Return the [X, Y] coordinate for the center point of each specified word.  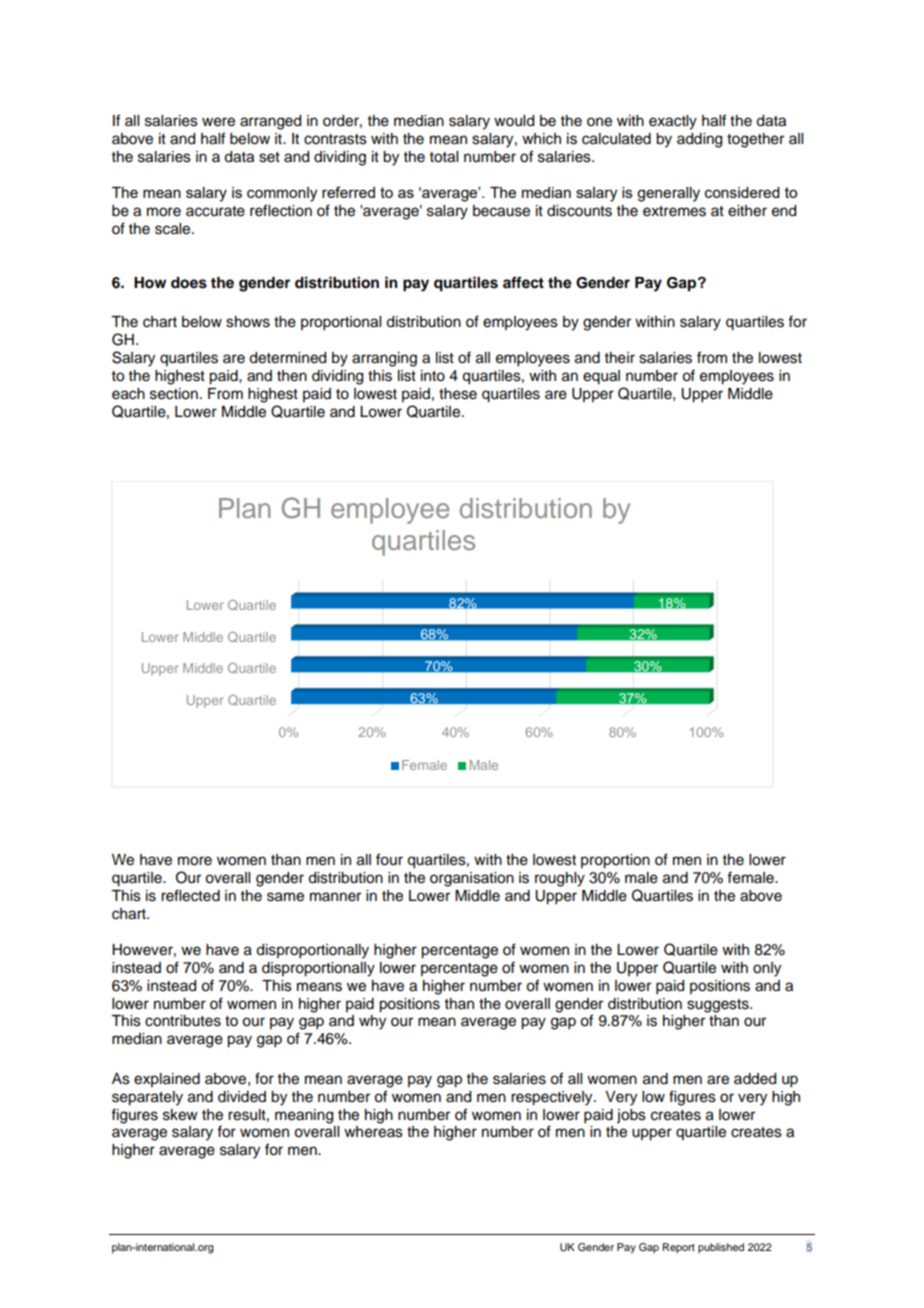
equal [601, 377]
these [458, 394]
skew [180, 1115]
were [218, 122]
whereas [373, 1132]
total [444, 157]
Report [679, 1248]
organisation [472, 879]
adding [699, 140]
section [174, 394]
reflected [190, 895]
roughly [560, 879]
